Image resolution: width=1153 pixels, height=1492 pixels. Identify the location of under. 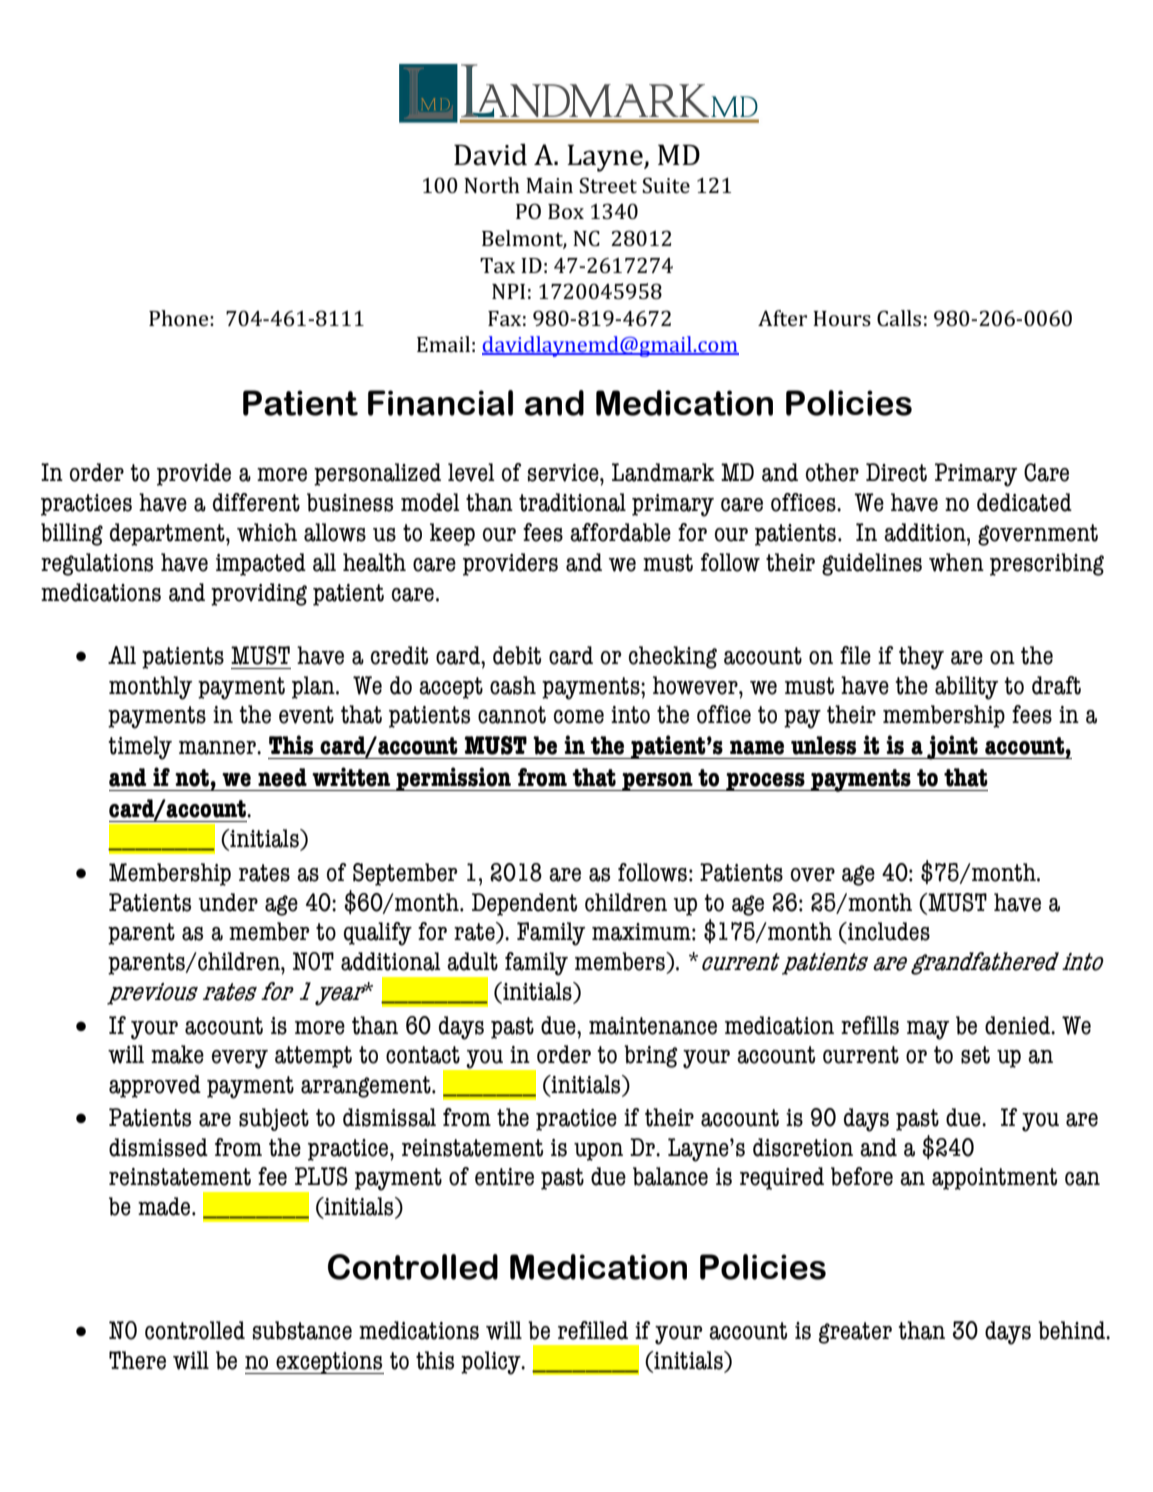
(228, 902).
